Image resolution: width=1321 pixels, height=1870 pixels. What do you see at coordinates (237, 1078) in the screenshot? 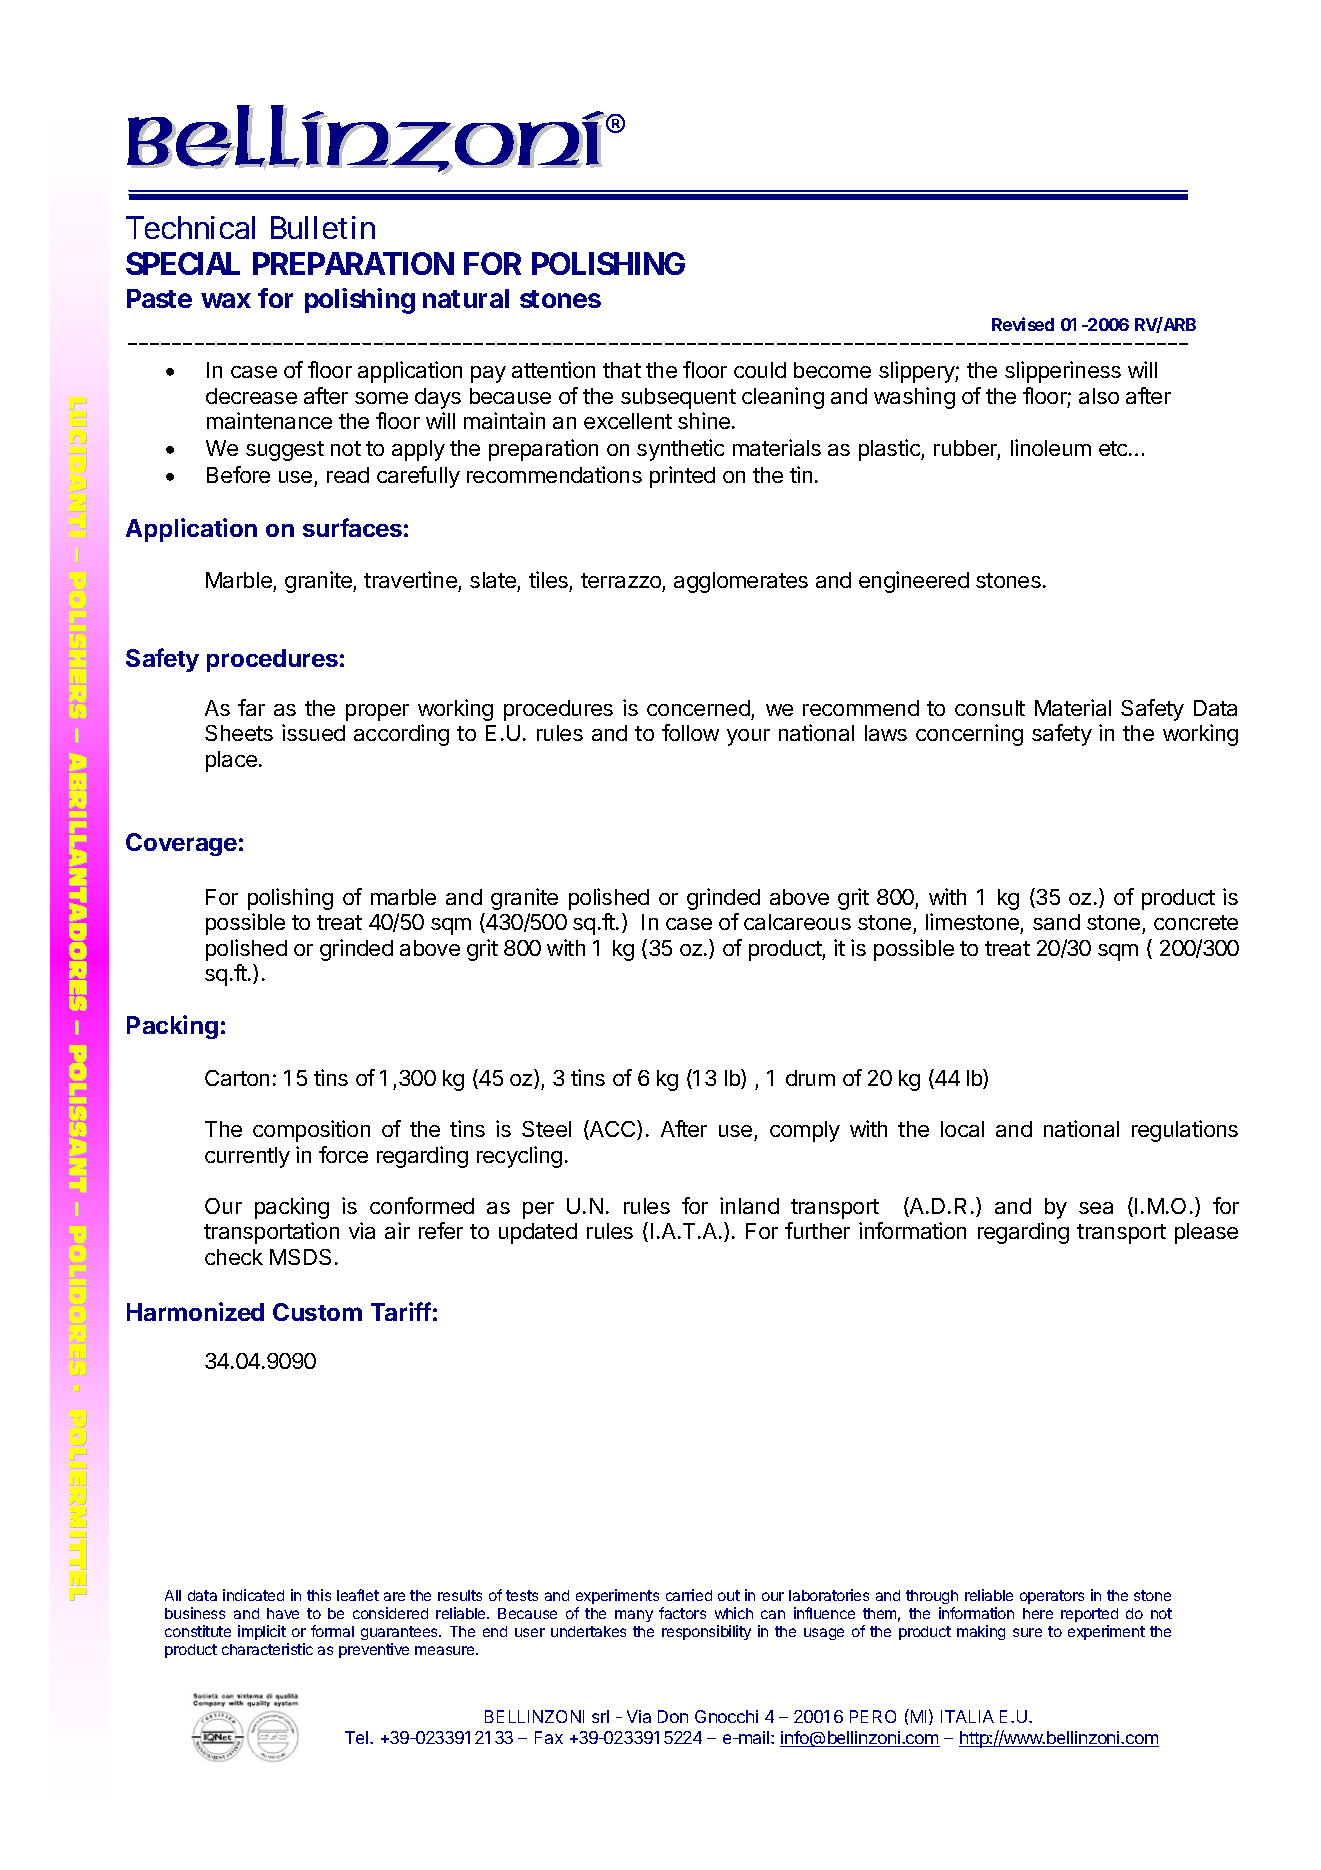
I see `Carton` at bounding box center [237, 1078].
